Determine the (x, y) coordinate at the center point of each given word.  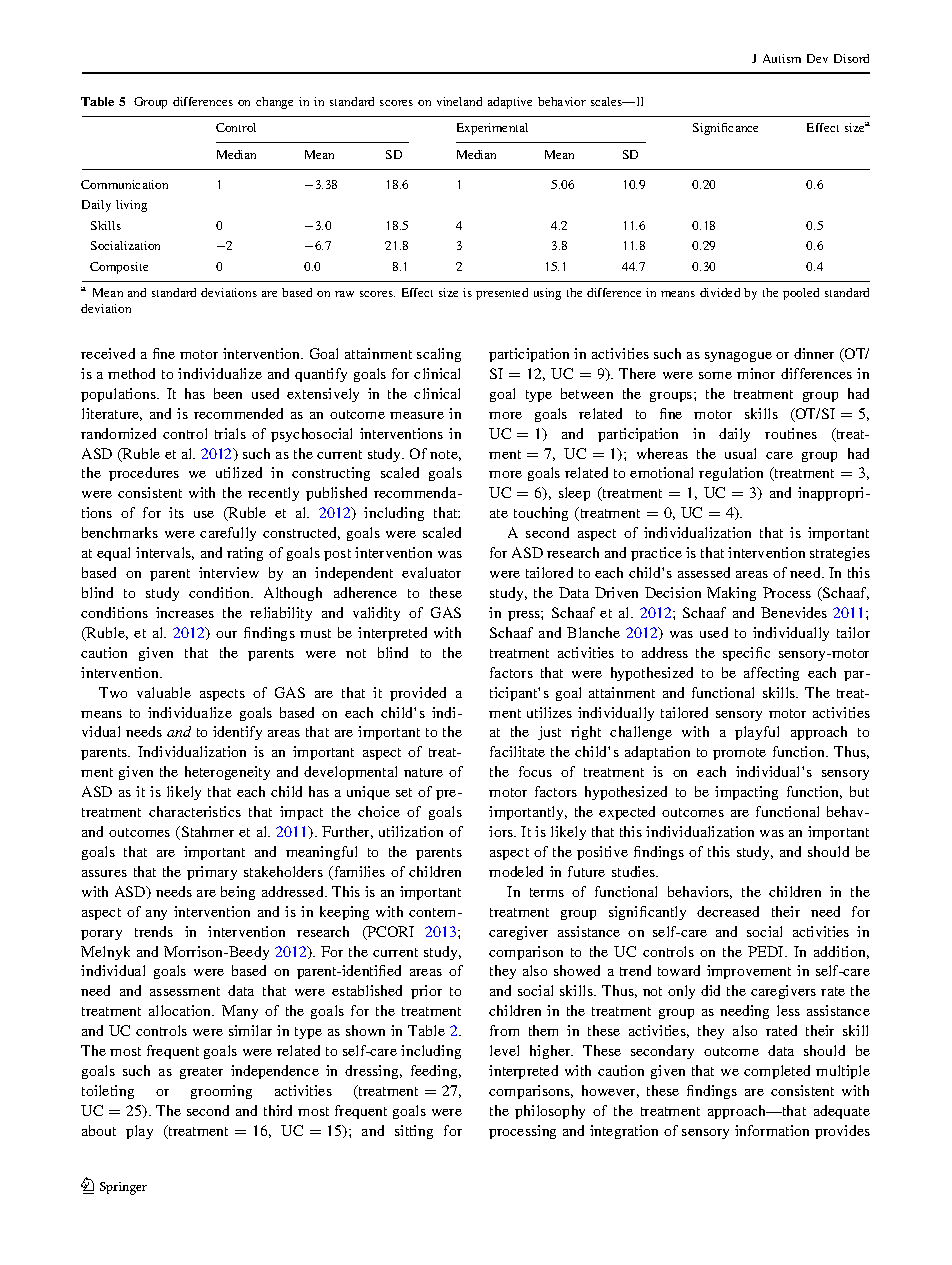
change (274, 103)
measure (417, 415)
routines (791, 433)
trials (230, 433)
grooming (221, 1092)
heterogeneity (227, 773)
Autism (782, 58)
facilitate (517, 751)
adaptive (510, 103)
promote (739, 754)
